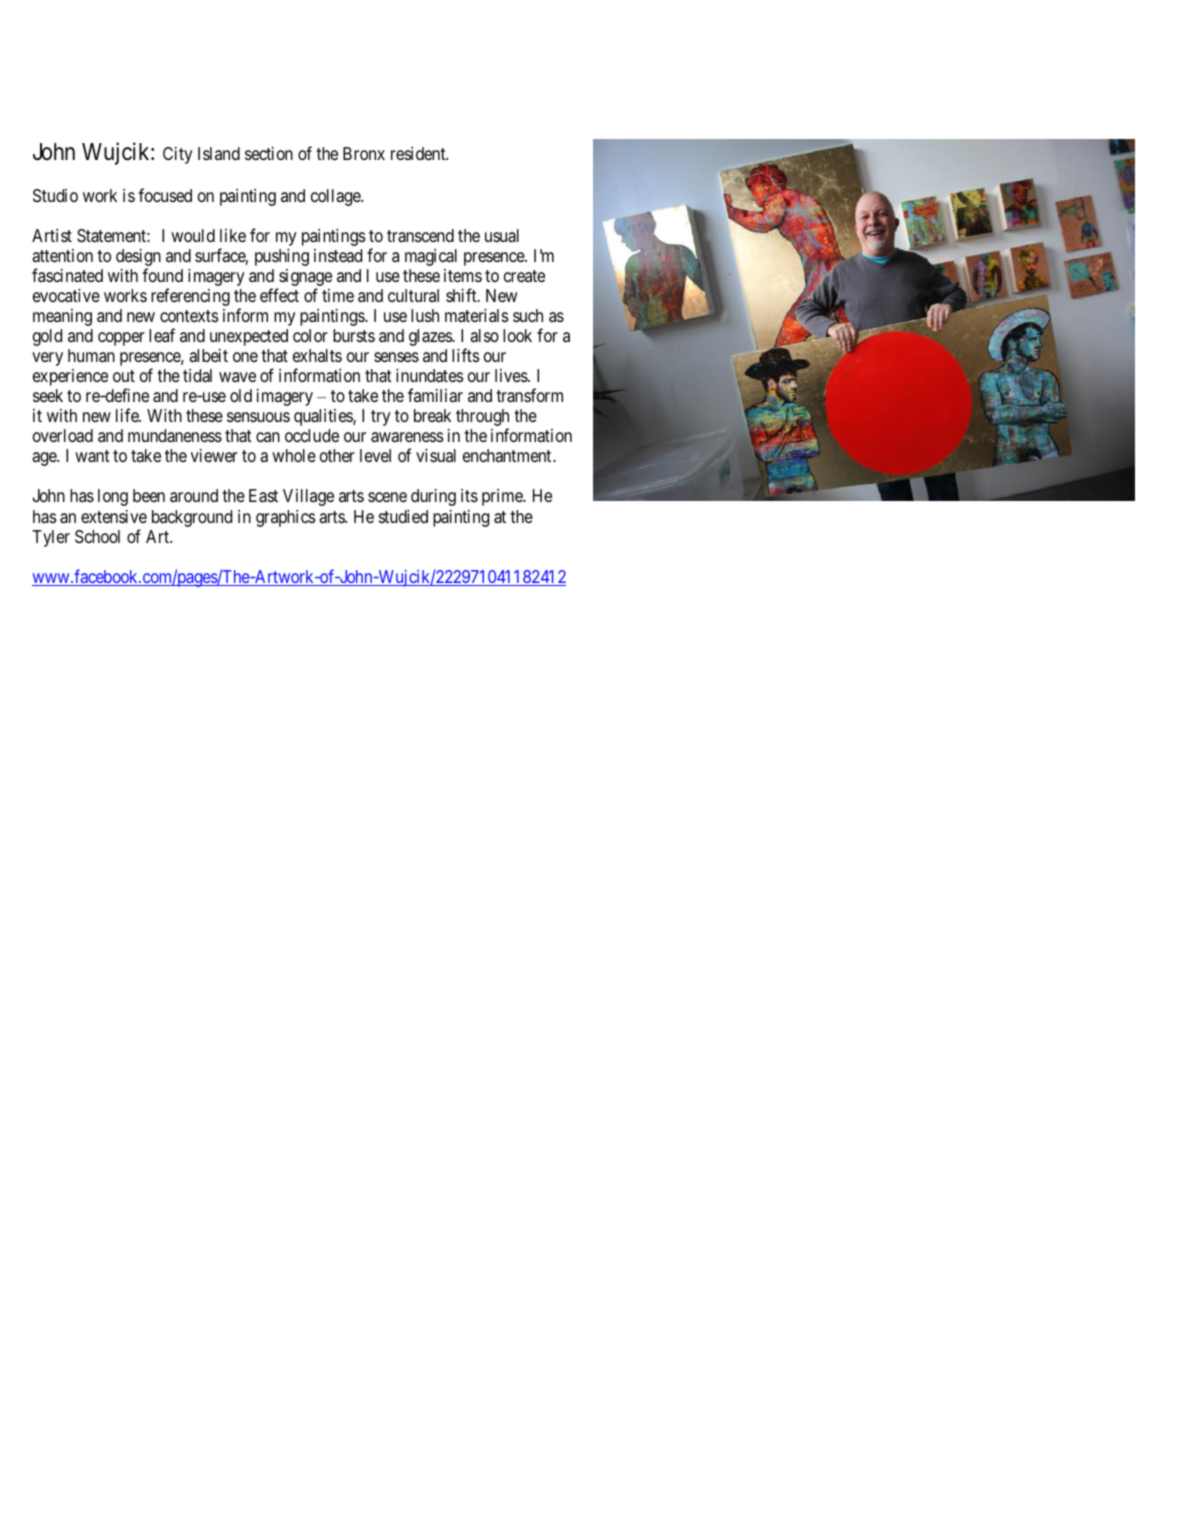 This document has width=1186, height=1535. I want to click on City, so click(178, 155).
